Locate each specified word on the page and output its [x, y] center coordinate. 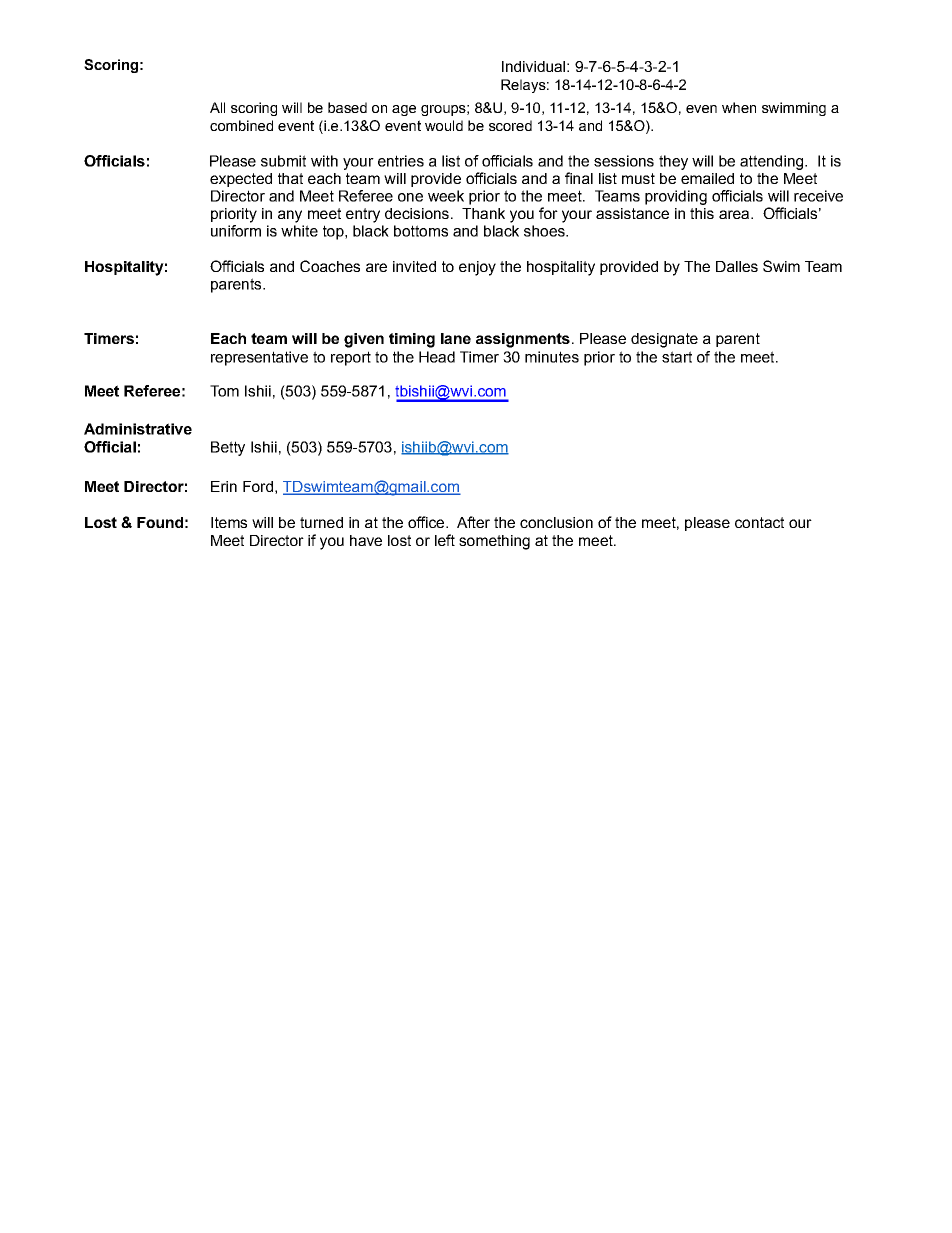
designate [664, 340]
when [739, 107]
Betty [228, 448]
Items [229, 522]
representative [259, 358]
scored [510, 125]
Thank [483, 213]
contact [759, 522]
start [677, 357]
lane [456, 338]
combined [241, 125]
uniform [236, 231]
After [473, 522]
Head [437, 357]
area [735, 214]
